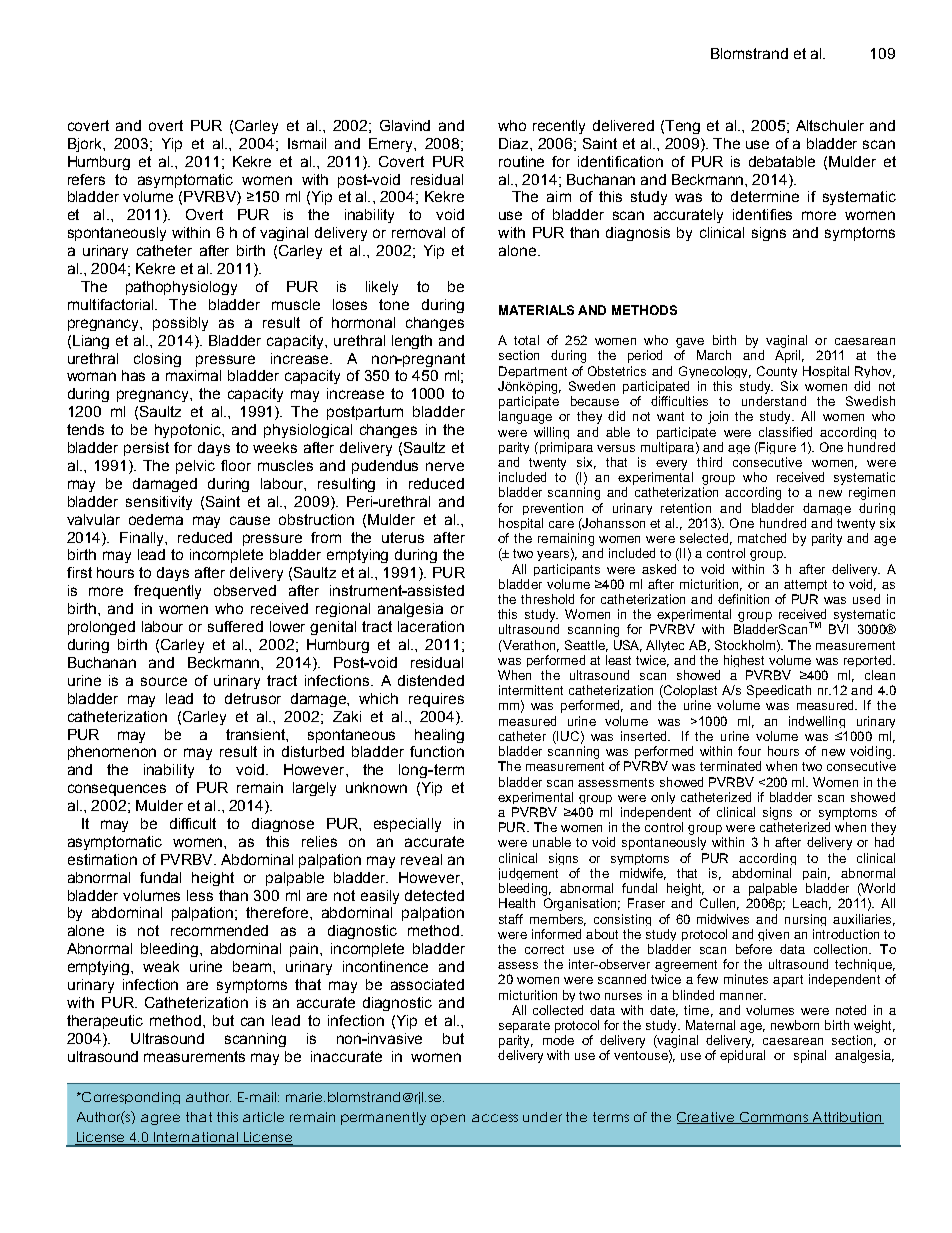 The image size is (952, 1233). I want to click on definition, so click(743, 599).
